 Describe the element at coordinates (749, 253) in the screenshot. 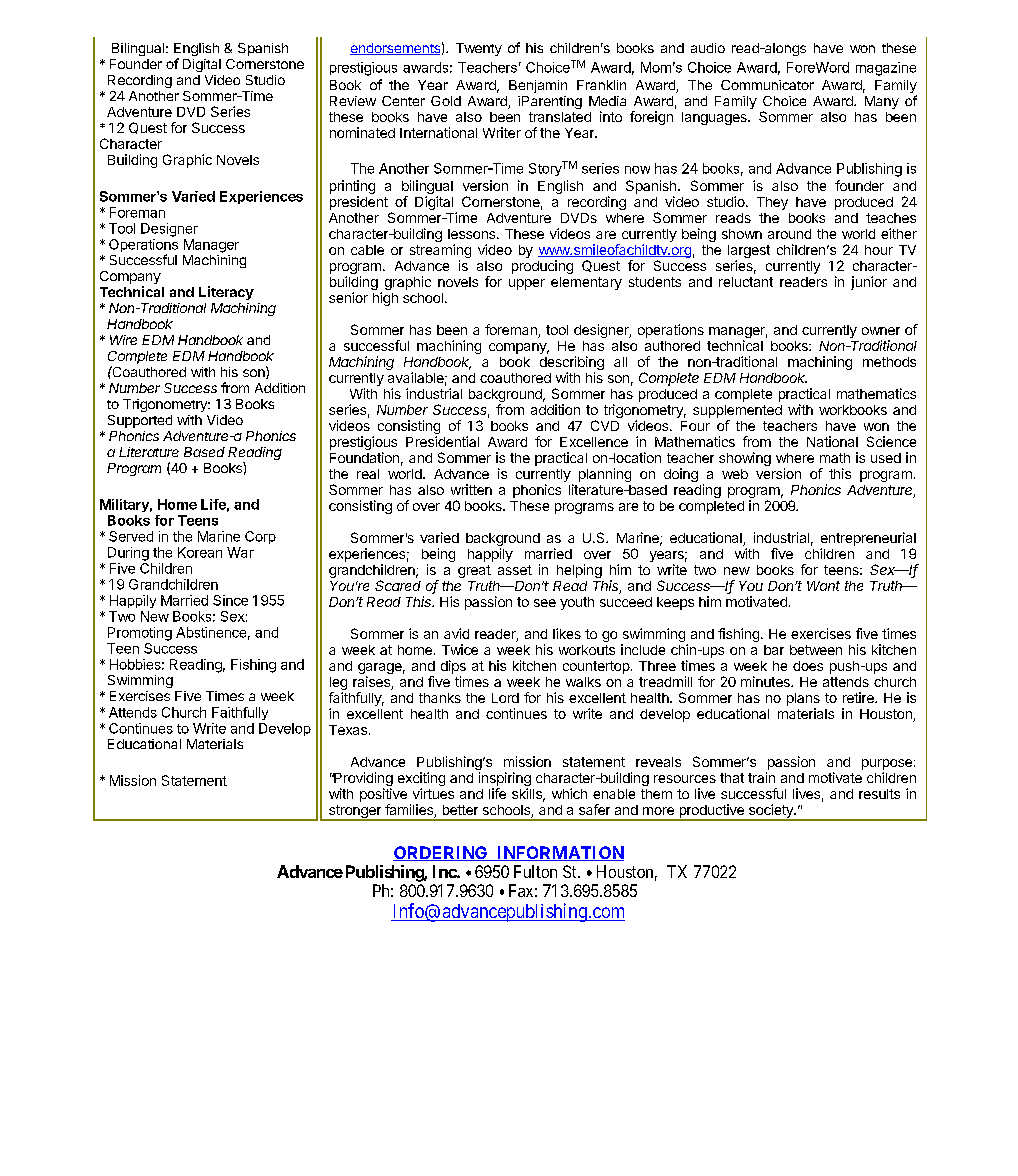

I see `largest` at that location.
